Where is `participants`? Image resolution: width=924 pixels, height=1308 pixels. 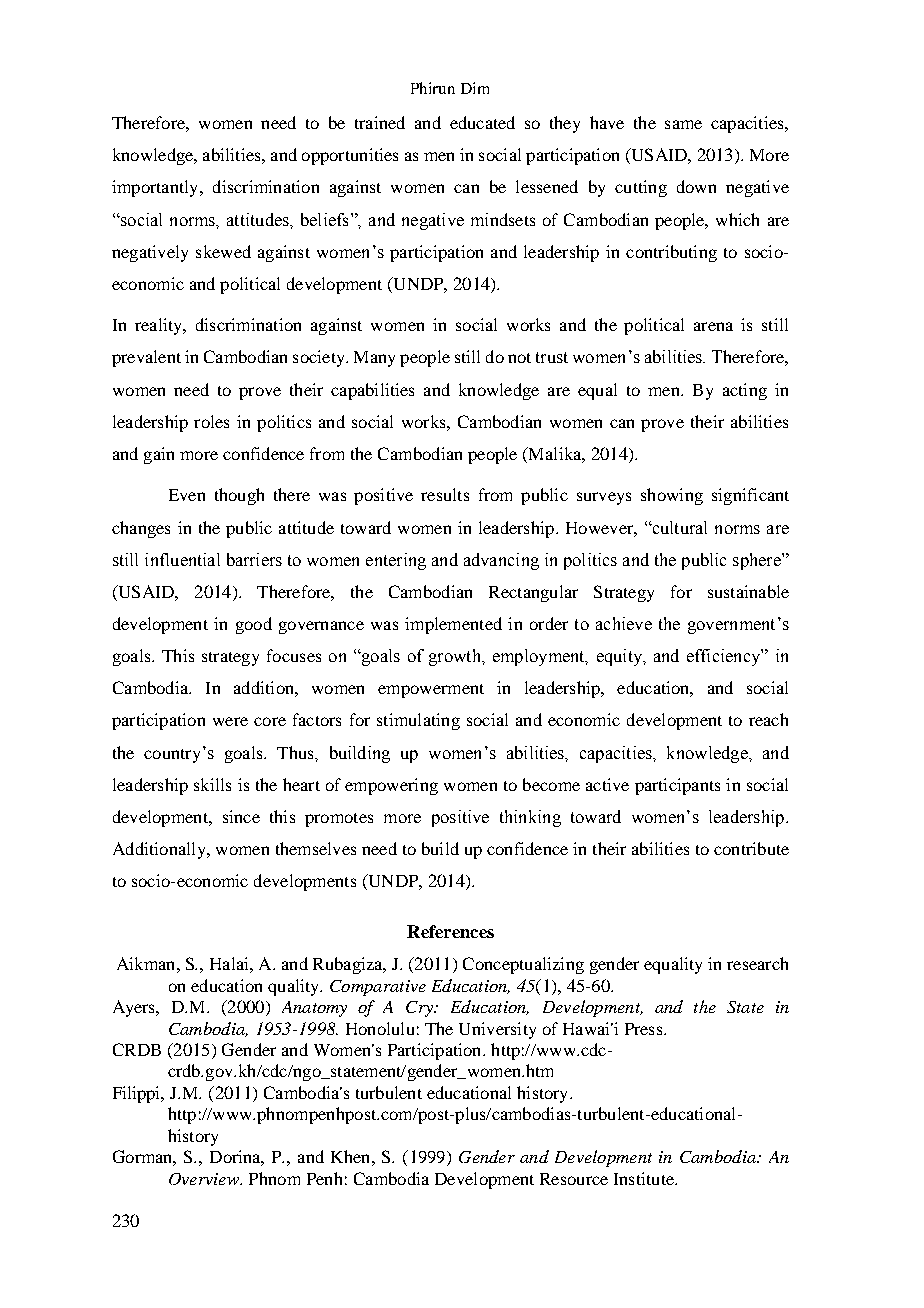 participants is located at coordinates (677, 786).
